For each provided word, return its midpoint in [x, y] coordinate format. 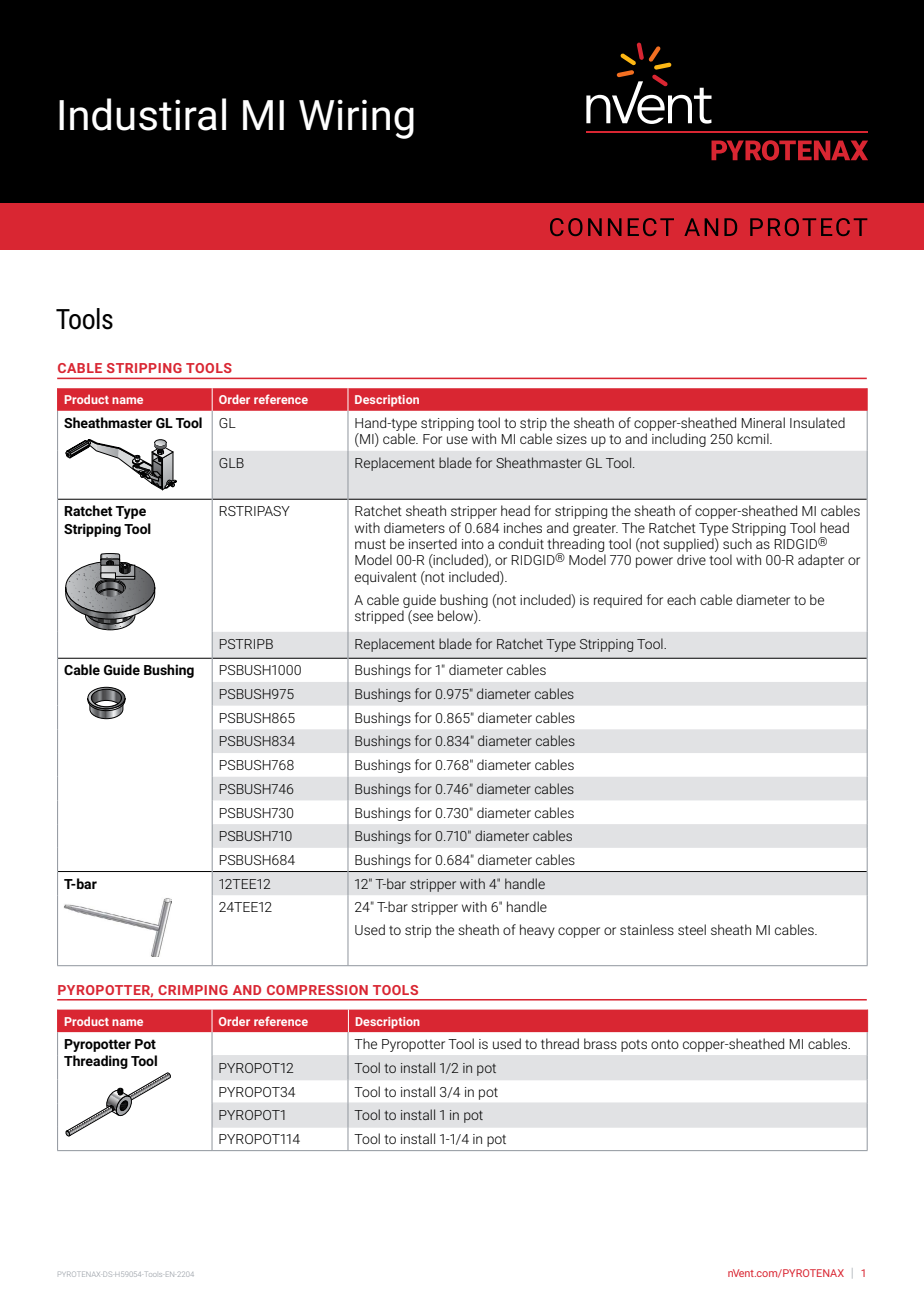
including [679, 440]
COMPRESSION [317, 990]
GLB [231, 463]
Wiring [356, 119]
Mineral [763, 422]
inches [523, 527]
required [618, 601]
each [681, 599]
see [423, 617]
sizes [571, 439]
